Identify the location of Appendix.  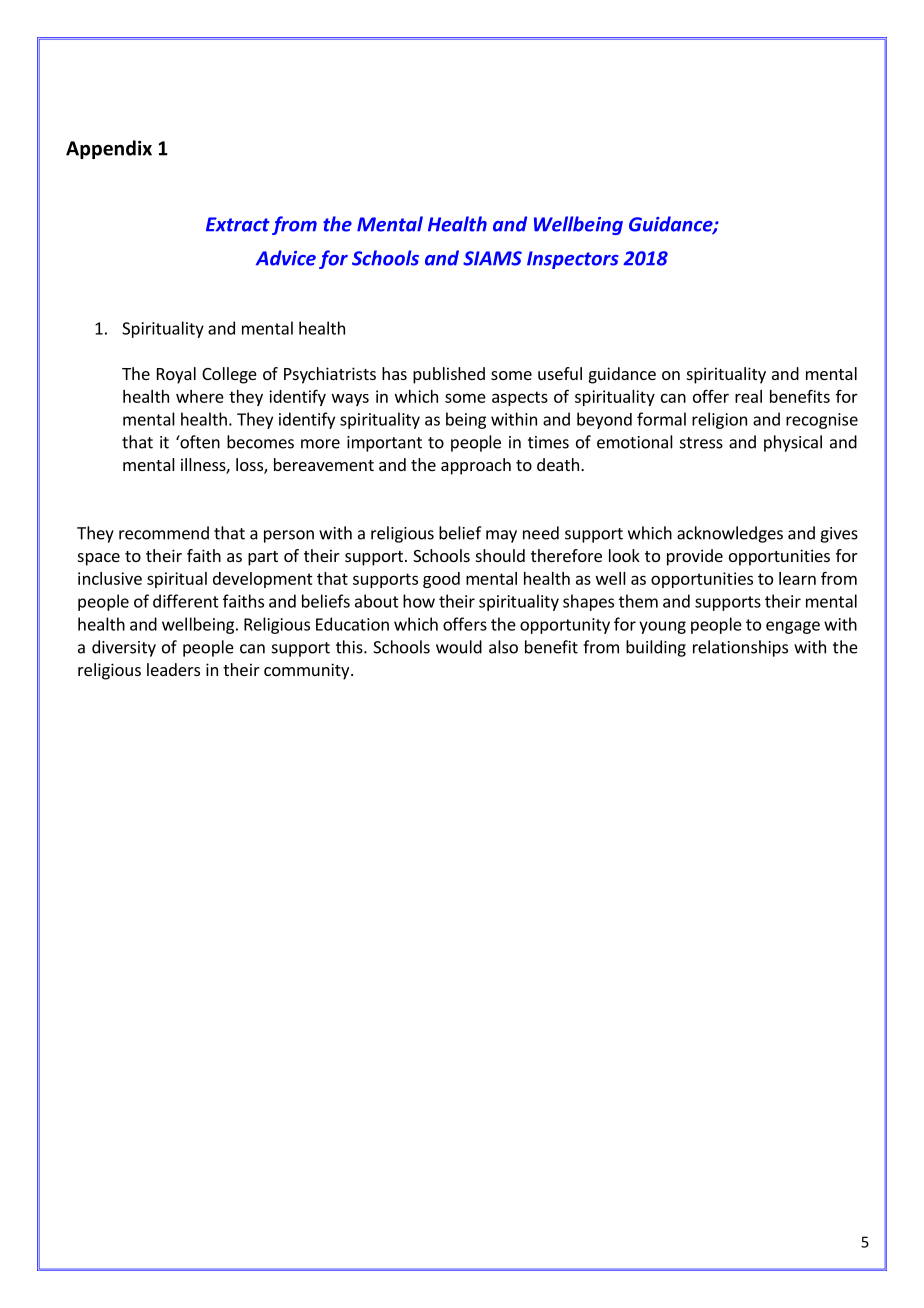
(109, 149).
